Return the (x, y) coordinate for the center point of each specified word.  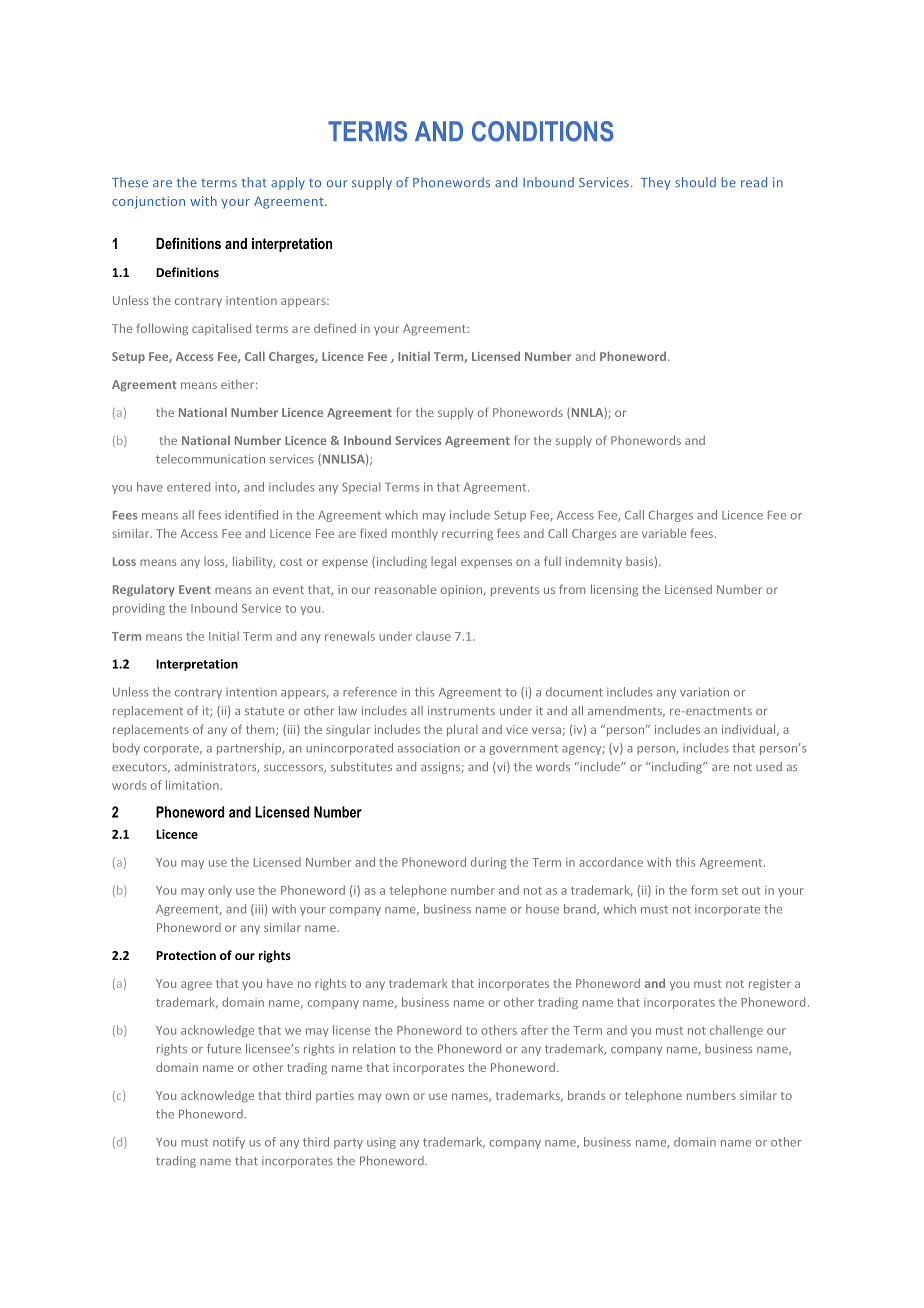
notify (229, 1143)
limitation (192, 785)
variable (664, 533)
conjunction (148, 202)
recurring (467, 535)
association (429, 748)
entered (188, 487)
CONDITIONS (543, 131)
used (769, 766)
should (695, 182)
